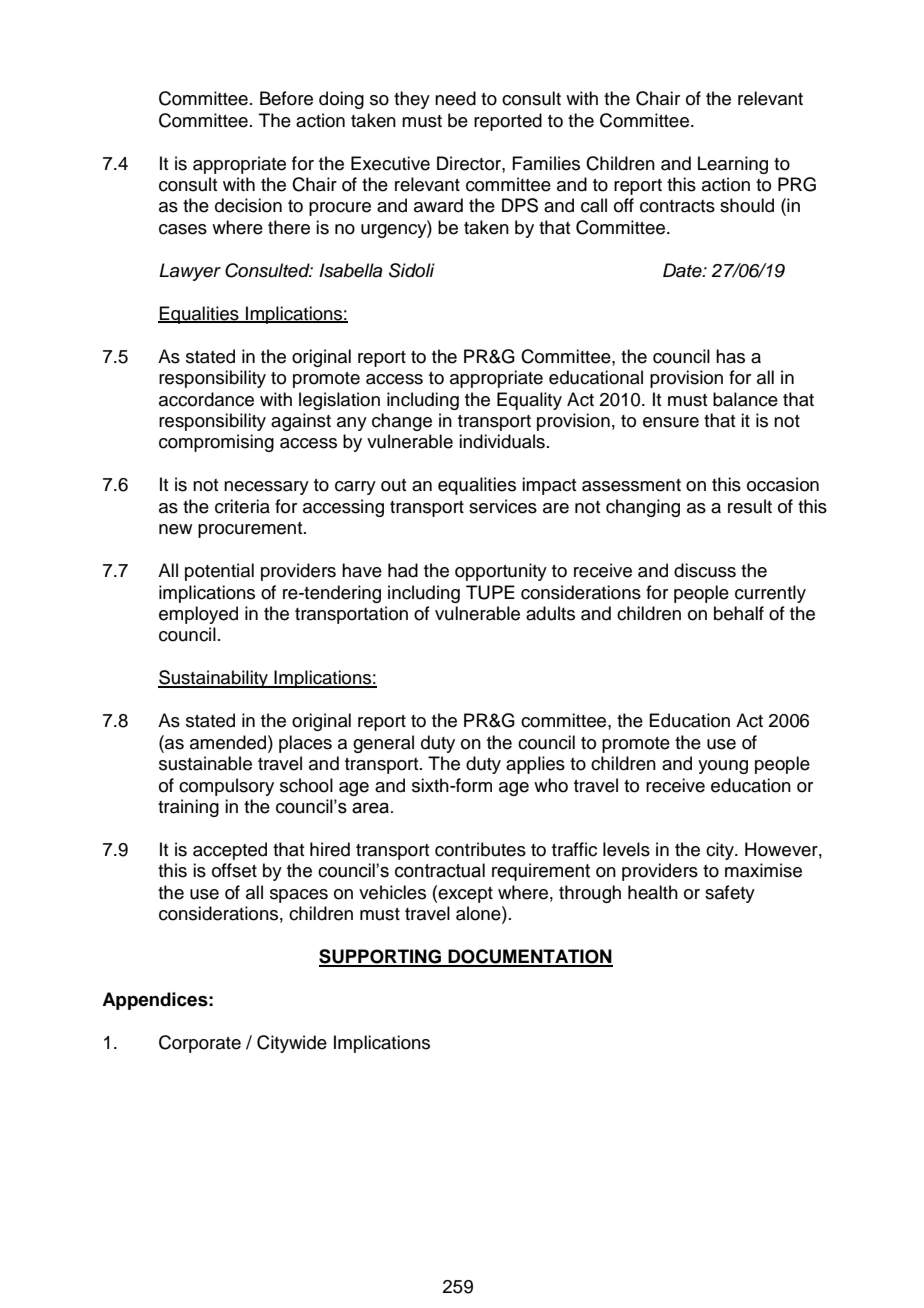 Image resolution: width=924 pixels, height=1308 pixels. I want to click on Lawyer, so click(190, 272).
